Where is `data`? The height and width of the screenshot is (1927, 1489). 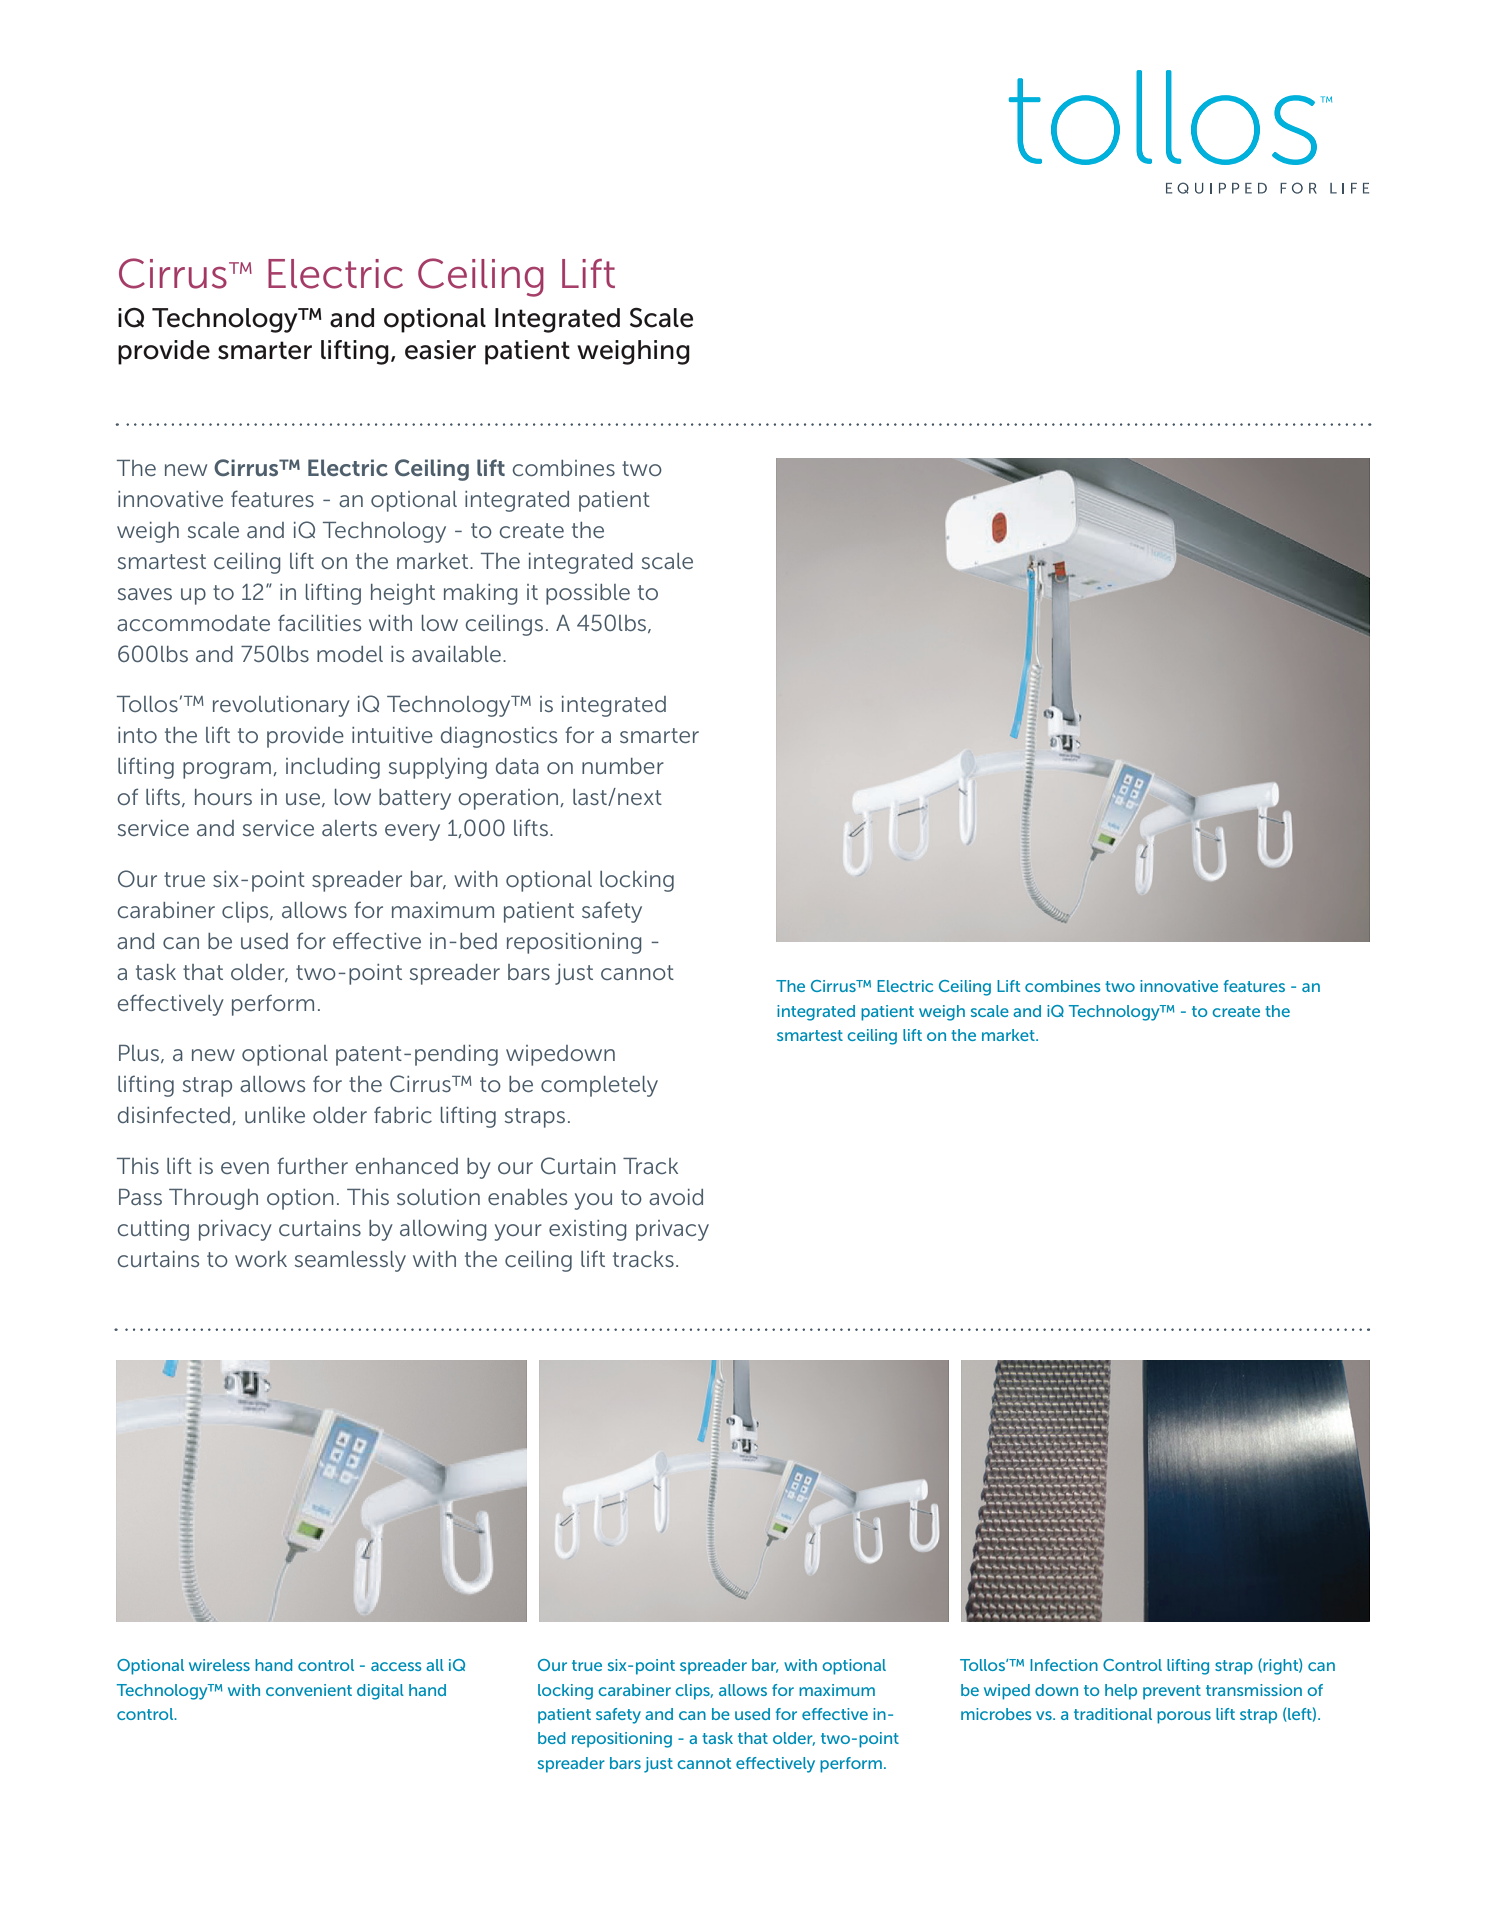
data is located at coordinates (517, 766).
